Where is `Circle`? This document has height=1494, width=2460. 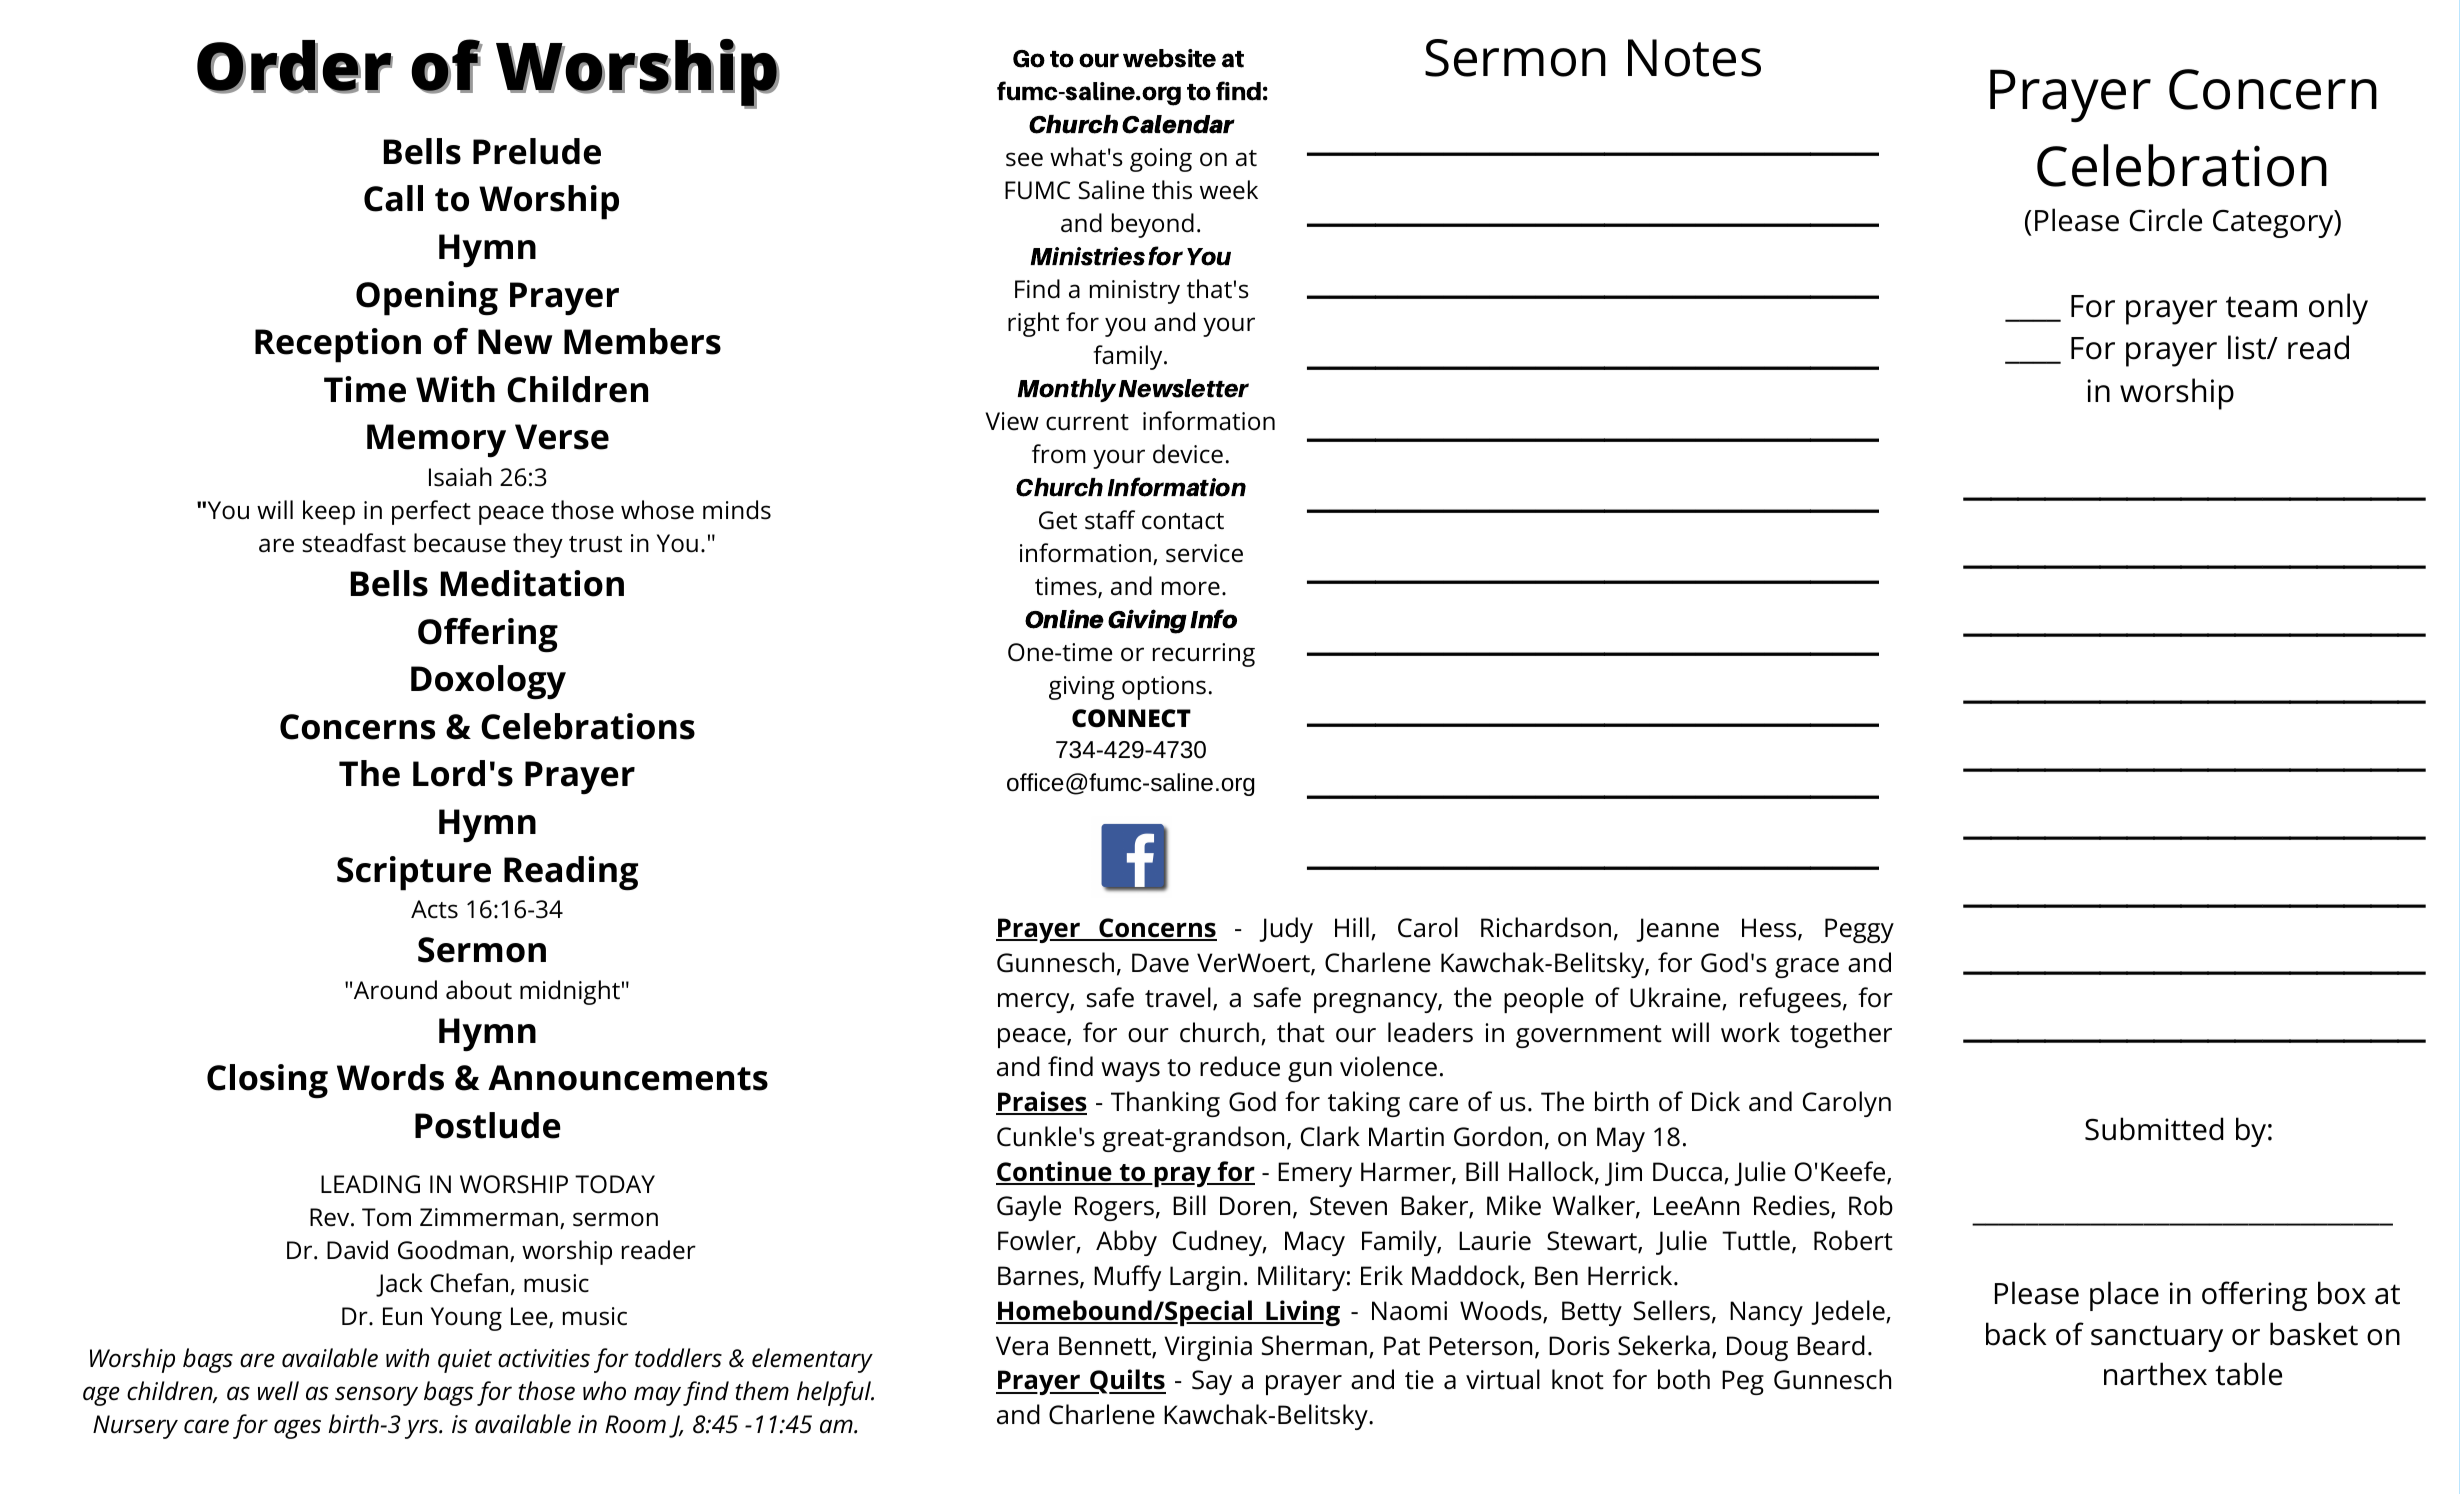 Circle is located at coordinates (2165, 220).
